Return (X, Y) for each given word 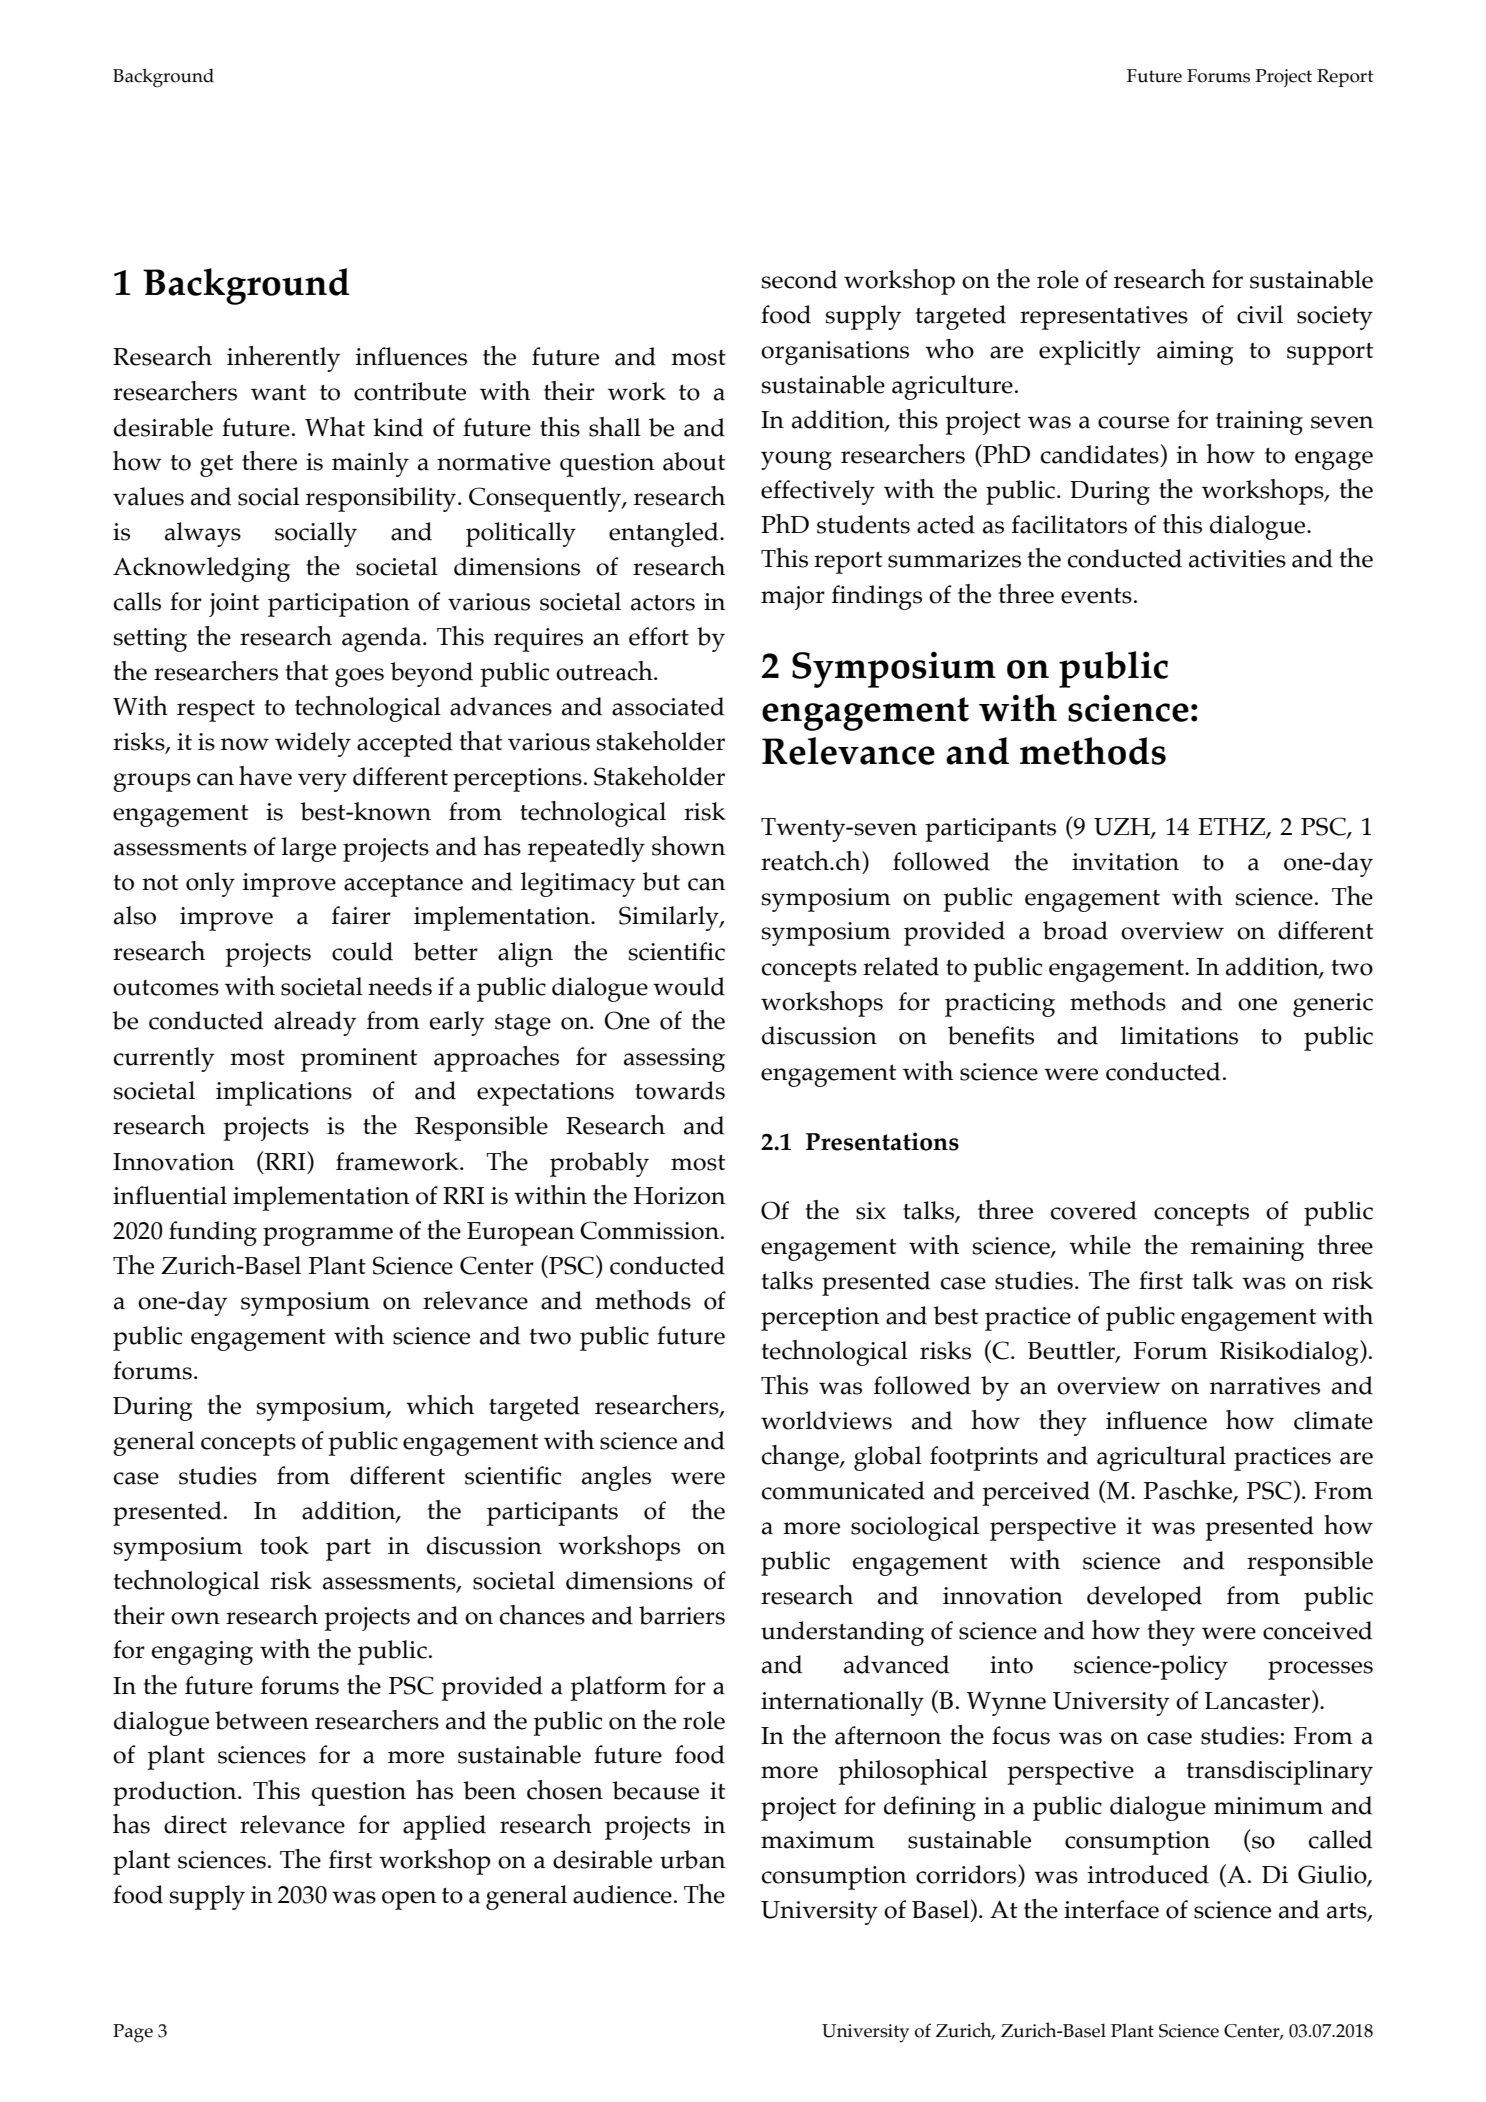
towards (680, 1090)
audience (622, 1894)
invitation (1125, 862)
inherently (283, 359)
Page (133, 2033)
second (799, 279)
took (284, 1545)
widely (313, 744)
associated (668, 706)
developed (1144, 1598)
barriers (682, 1615)
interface (1111, 1909)
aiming (1195, 353)
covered (1094, 1210)
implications (284, 1093)
